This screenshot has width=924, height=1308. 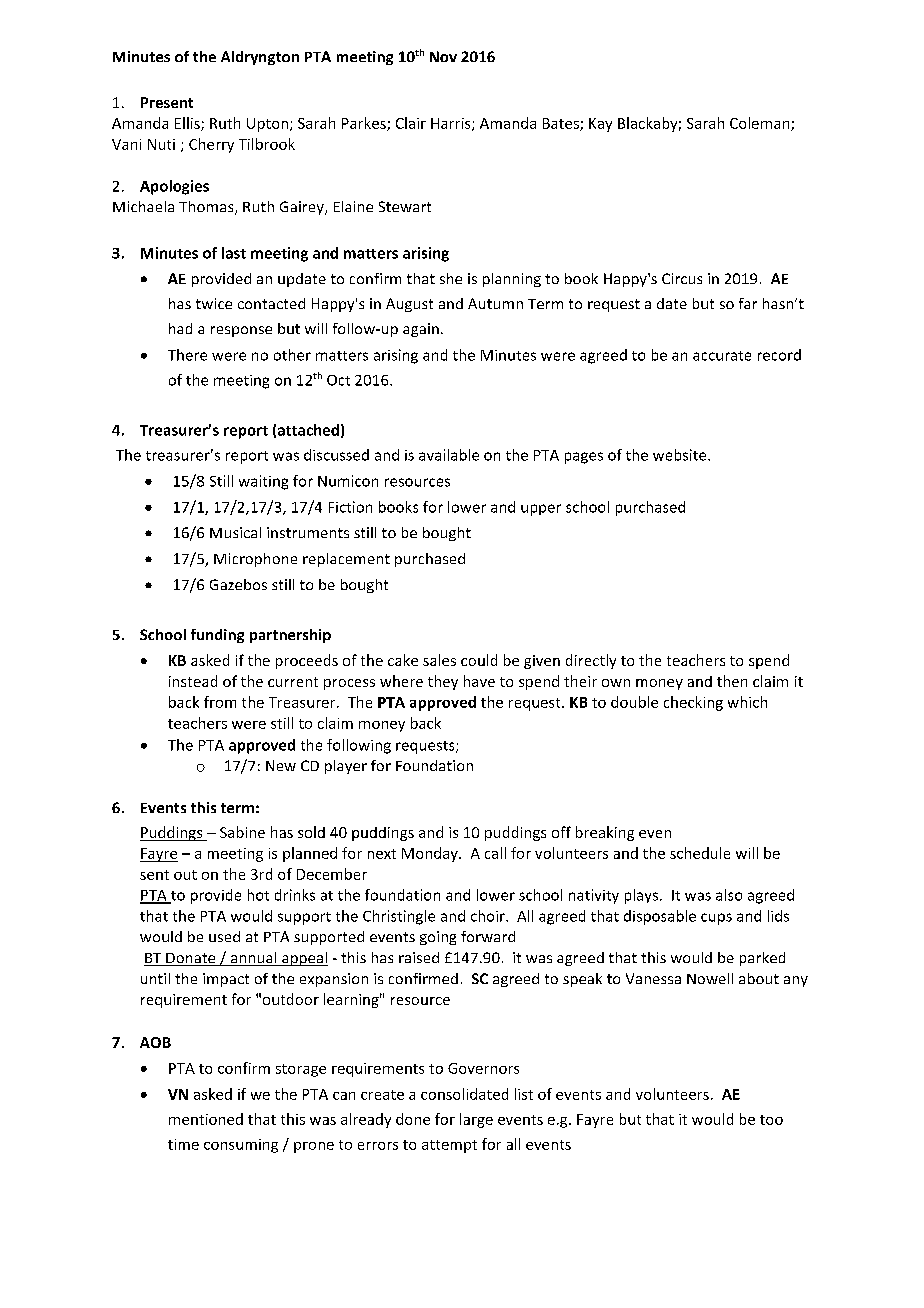 I want to click on Gazebos, so click(x=238, y=584).
